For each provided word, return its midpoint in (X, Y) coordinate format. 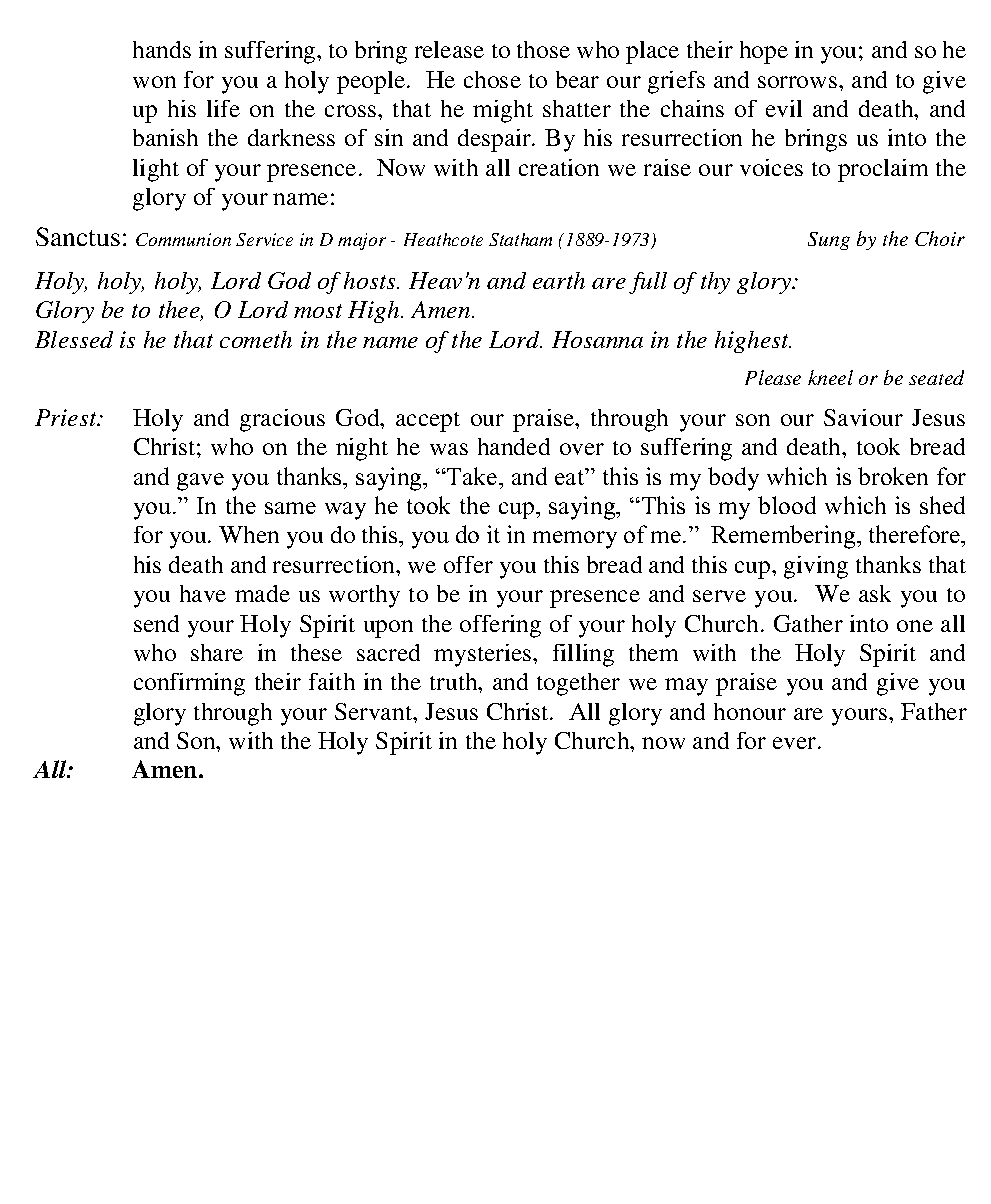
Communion (183, 239)
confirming (189, 684)
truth (455, 681)
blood (787, 505)
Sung (829, 241)
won (154, 82)
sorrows (797, 82)
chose (492, 79)
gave (200, 482)
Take (472, 476)
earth (559, 280)
